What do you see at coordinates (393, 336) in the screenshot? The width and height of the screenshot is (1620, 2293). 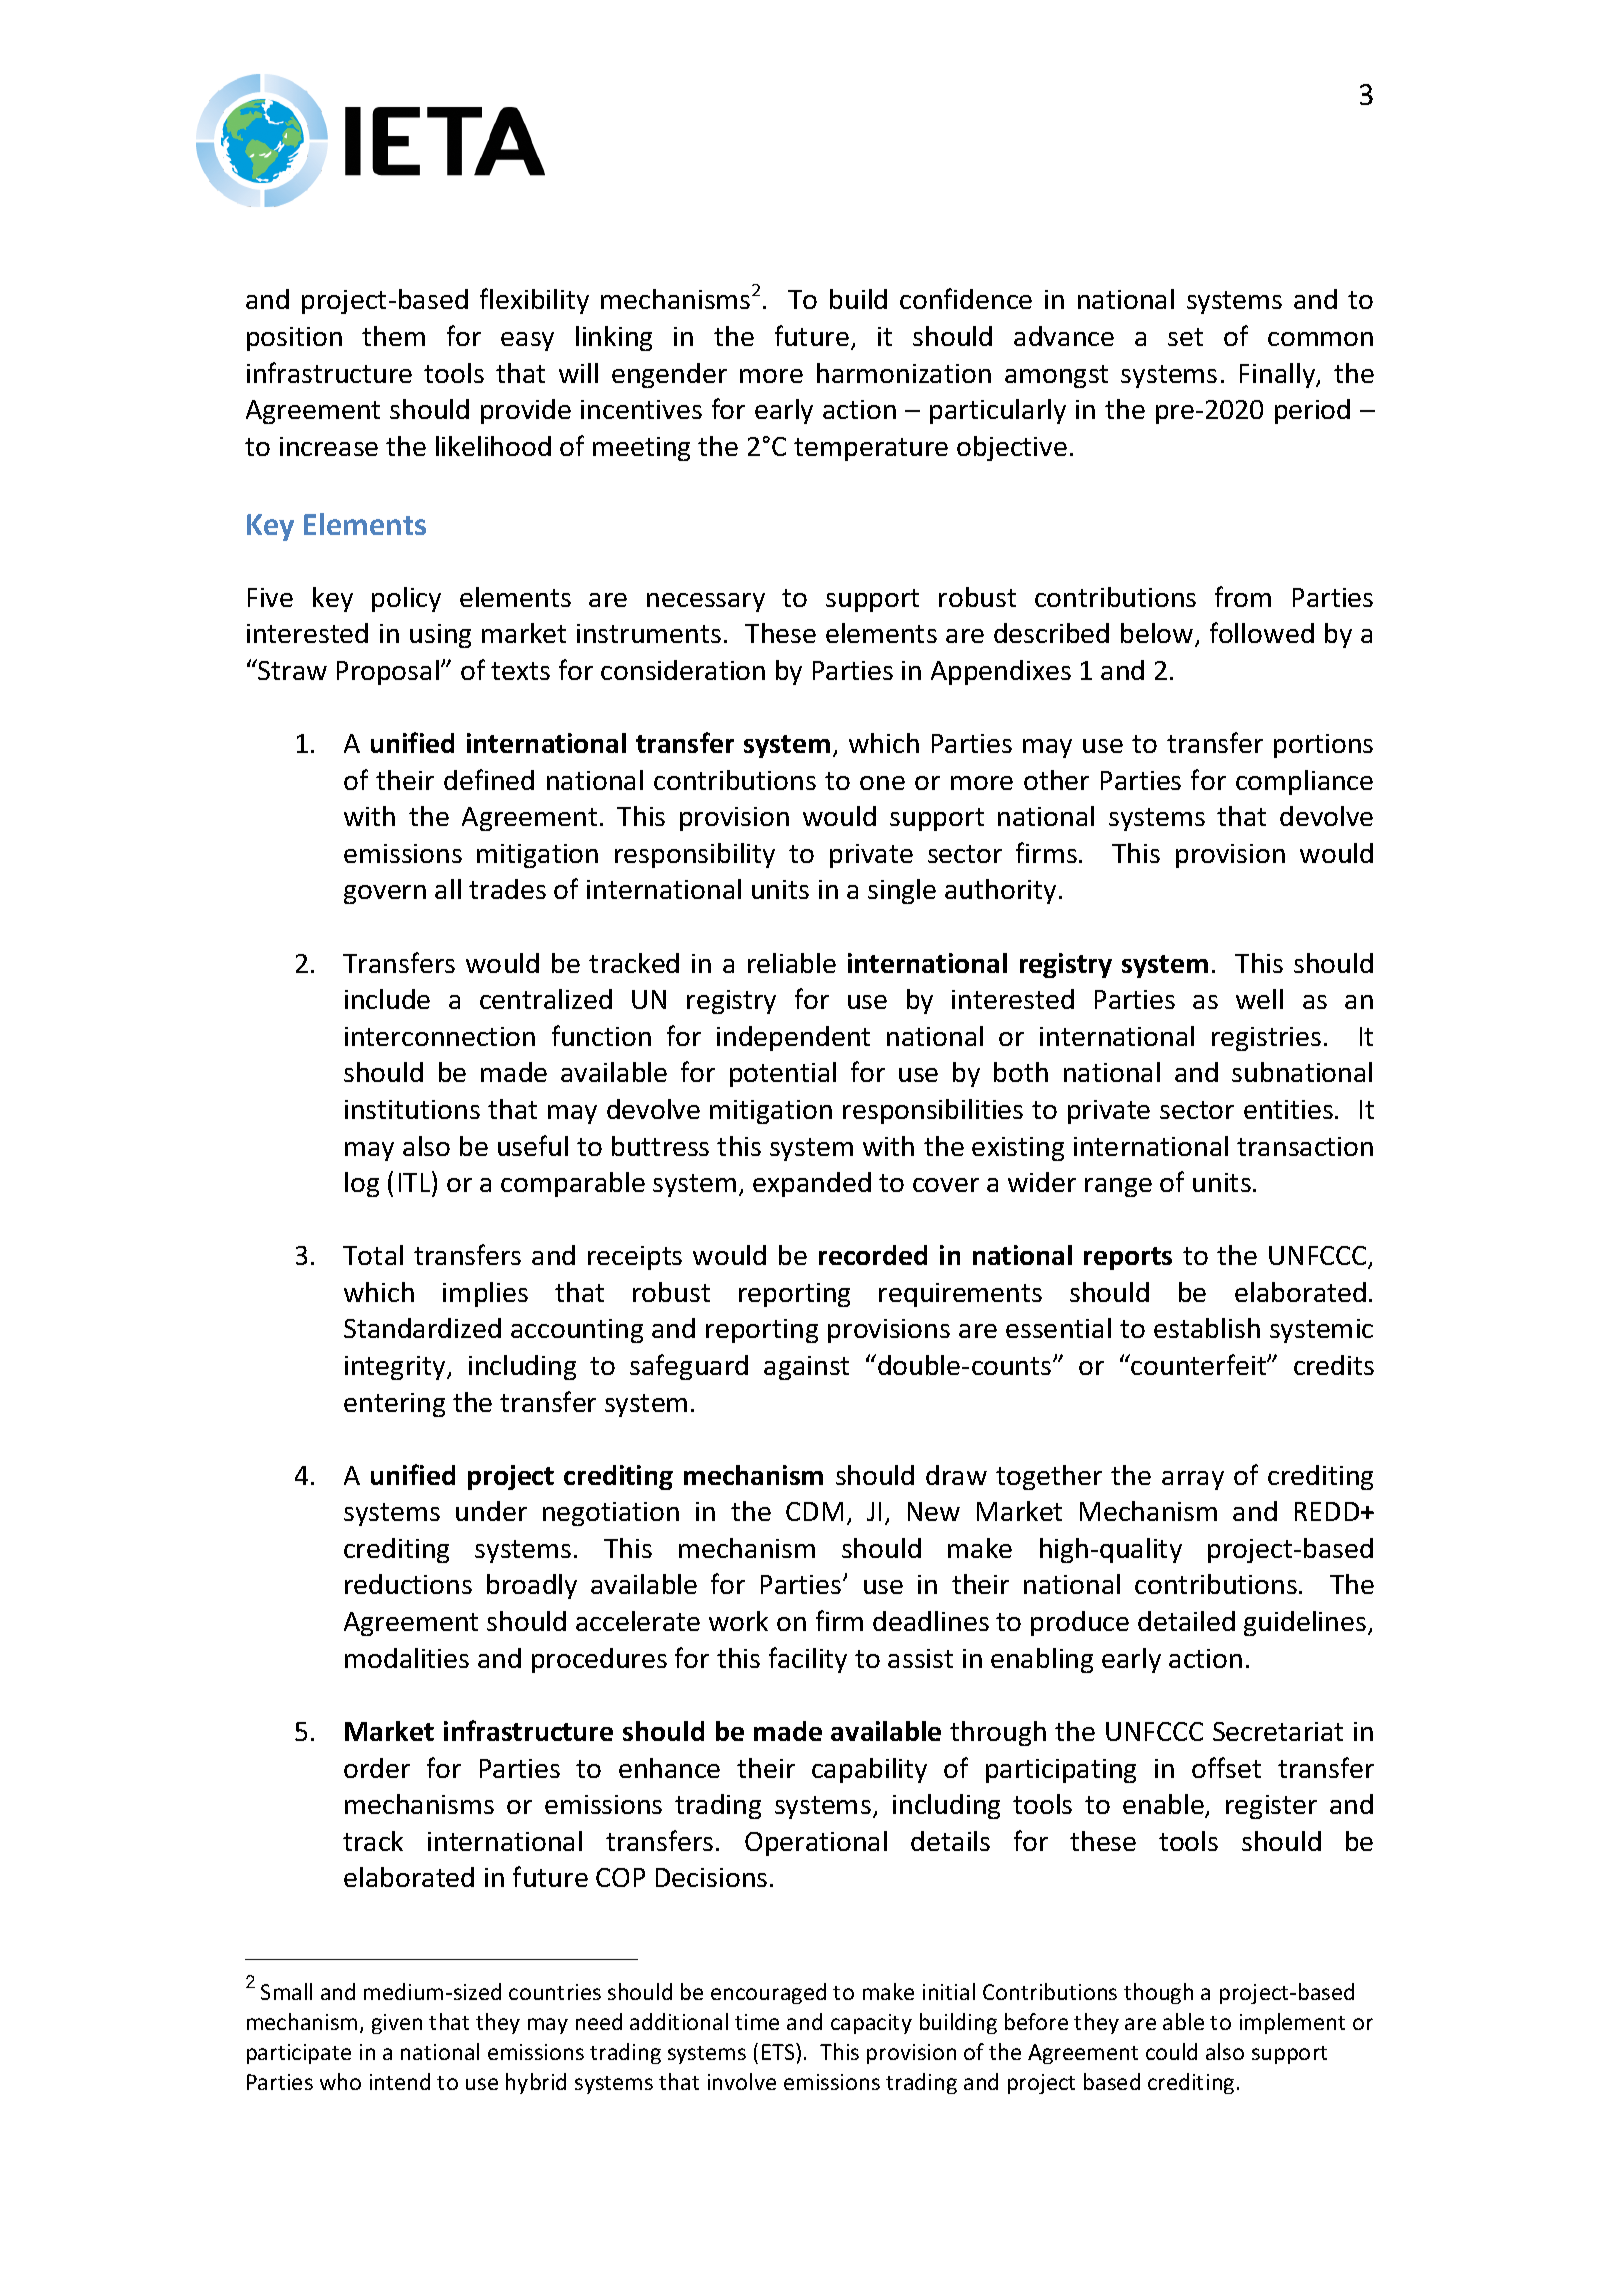 I see `them` at bounding box center [393, 336].
